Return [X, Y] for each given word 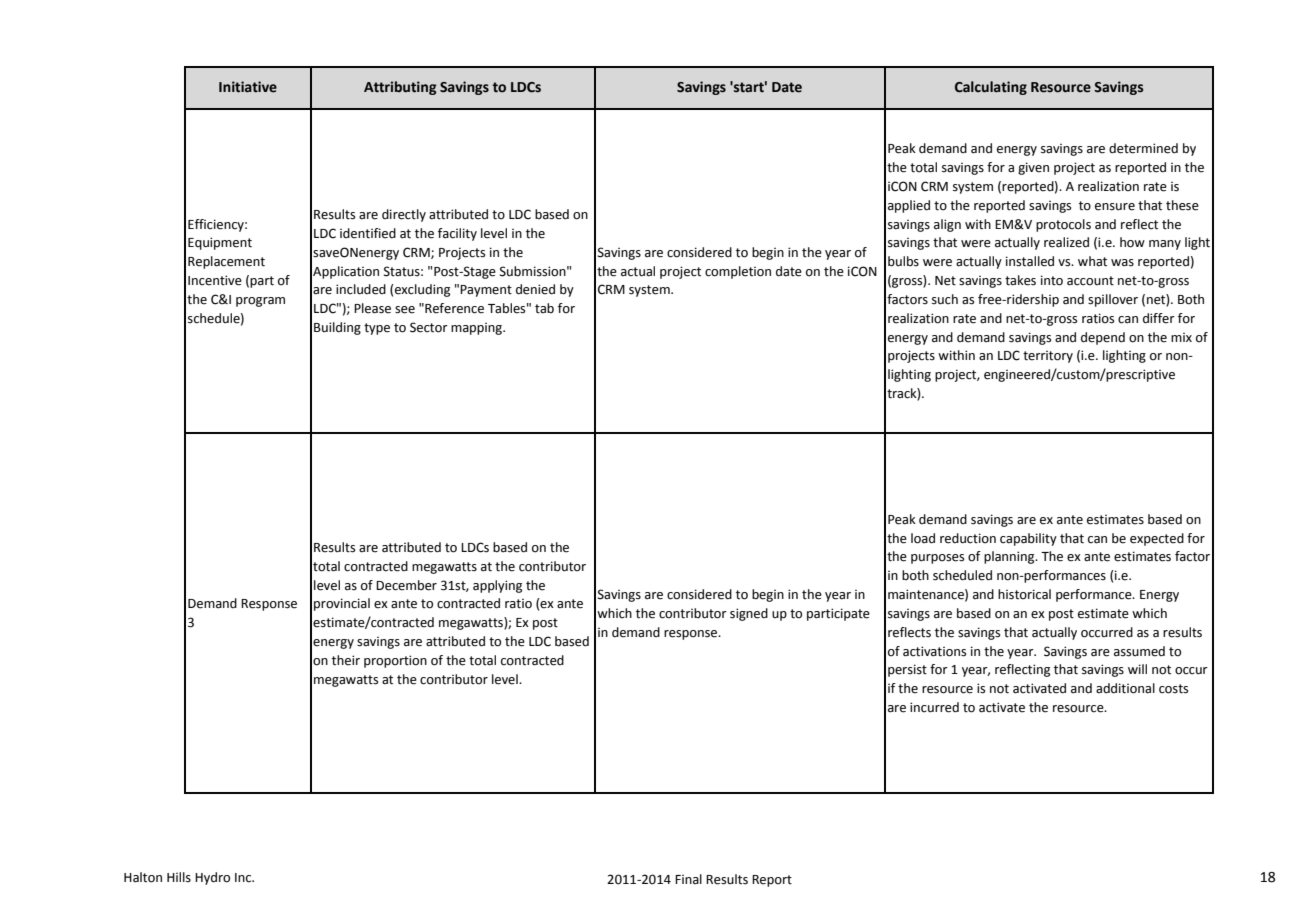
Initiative [248, 87]
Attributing [400, 88]
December [406, 585]
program [260, 302]
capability [1028, 539]
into [1052, 280]
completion [738, 272]
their [346, 660]
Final [688, 879]
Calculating [991, 88]
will [1137, 669]
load [923, 538]
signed [749, 614]
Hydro [212, 878]
